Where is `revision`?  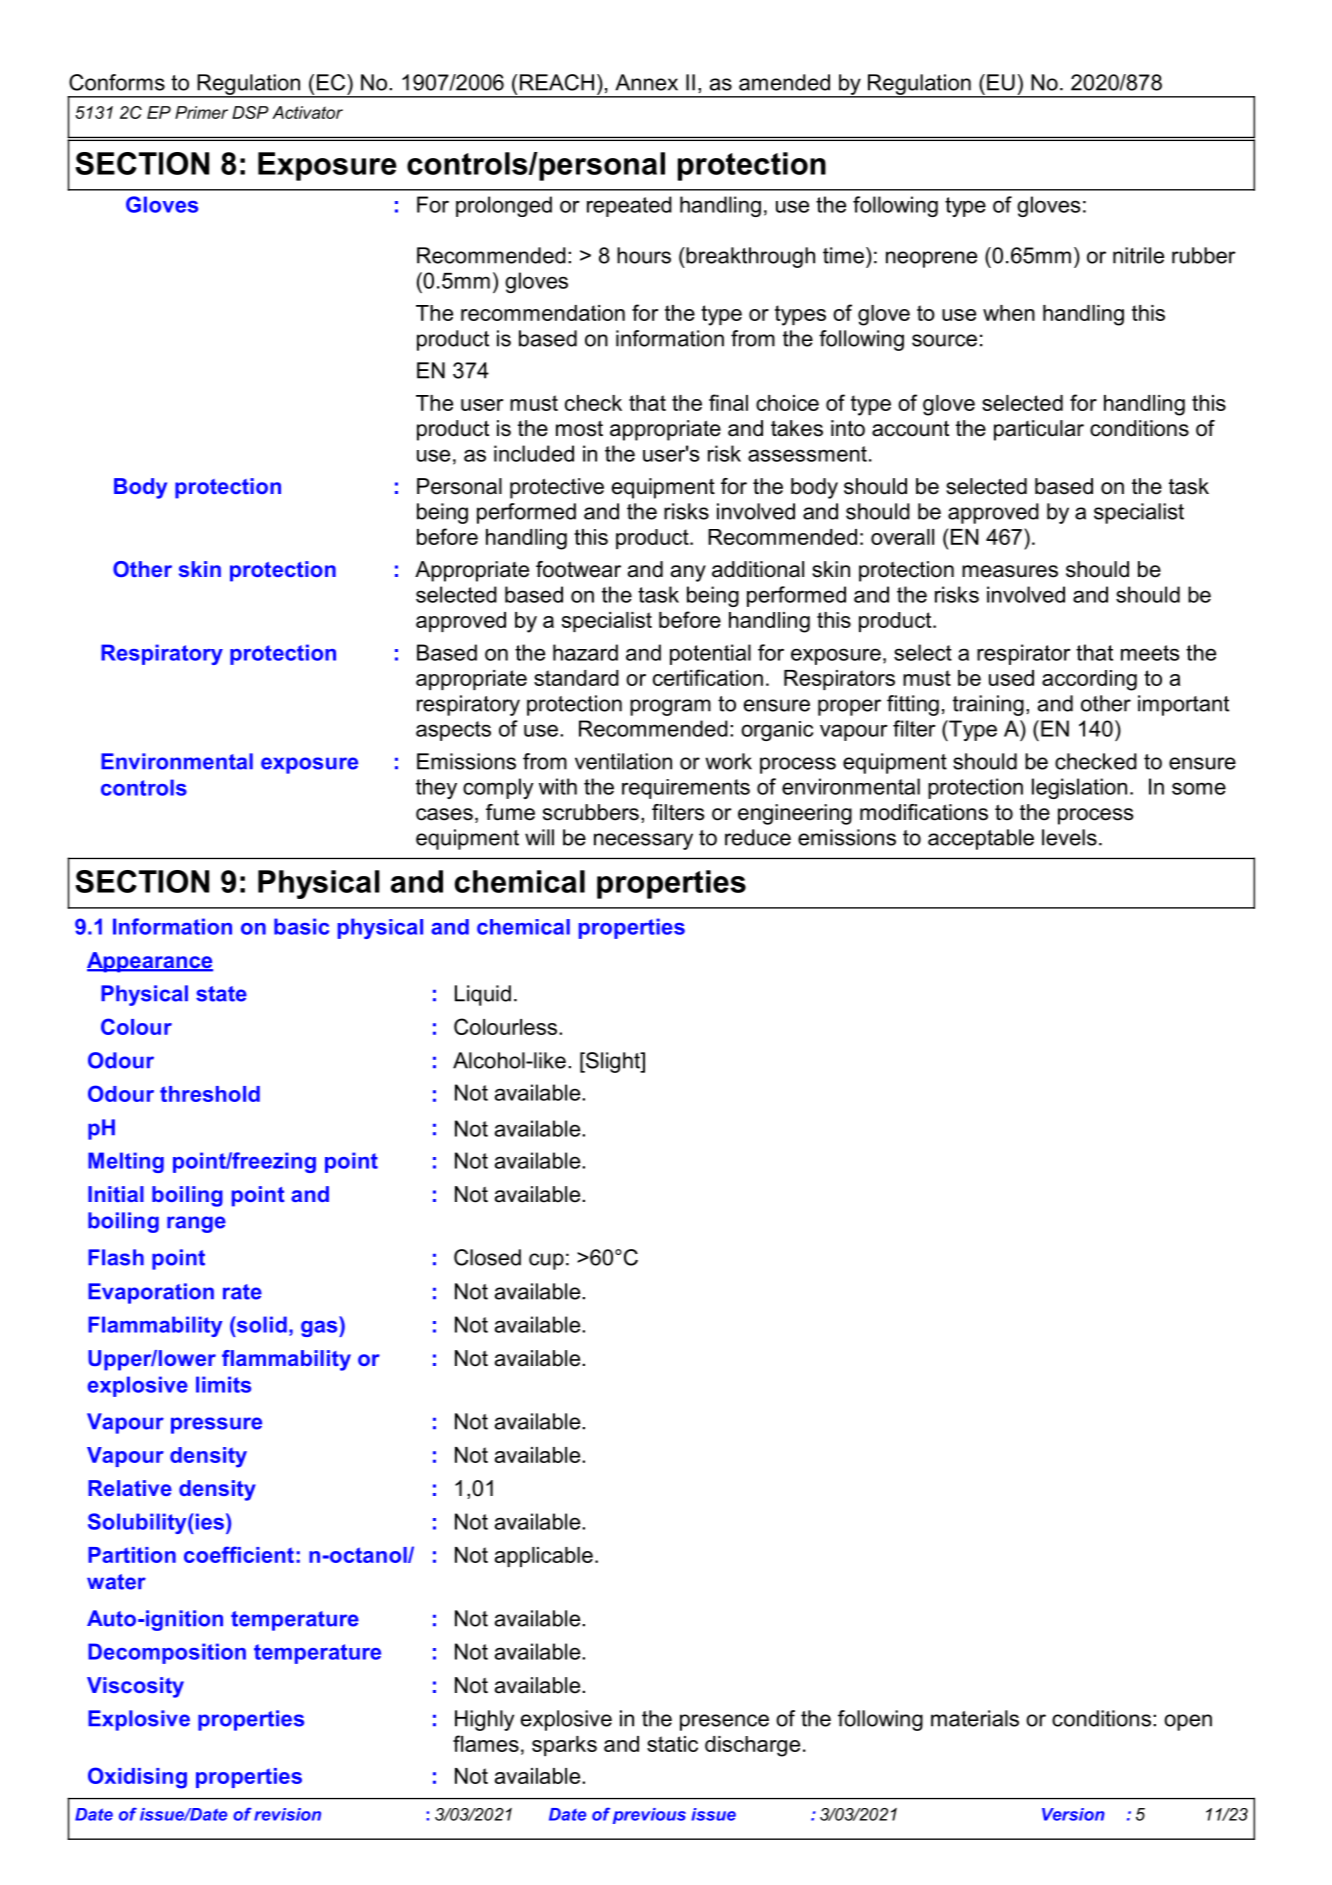
revision is located at coordinates (287, 1814).
